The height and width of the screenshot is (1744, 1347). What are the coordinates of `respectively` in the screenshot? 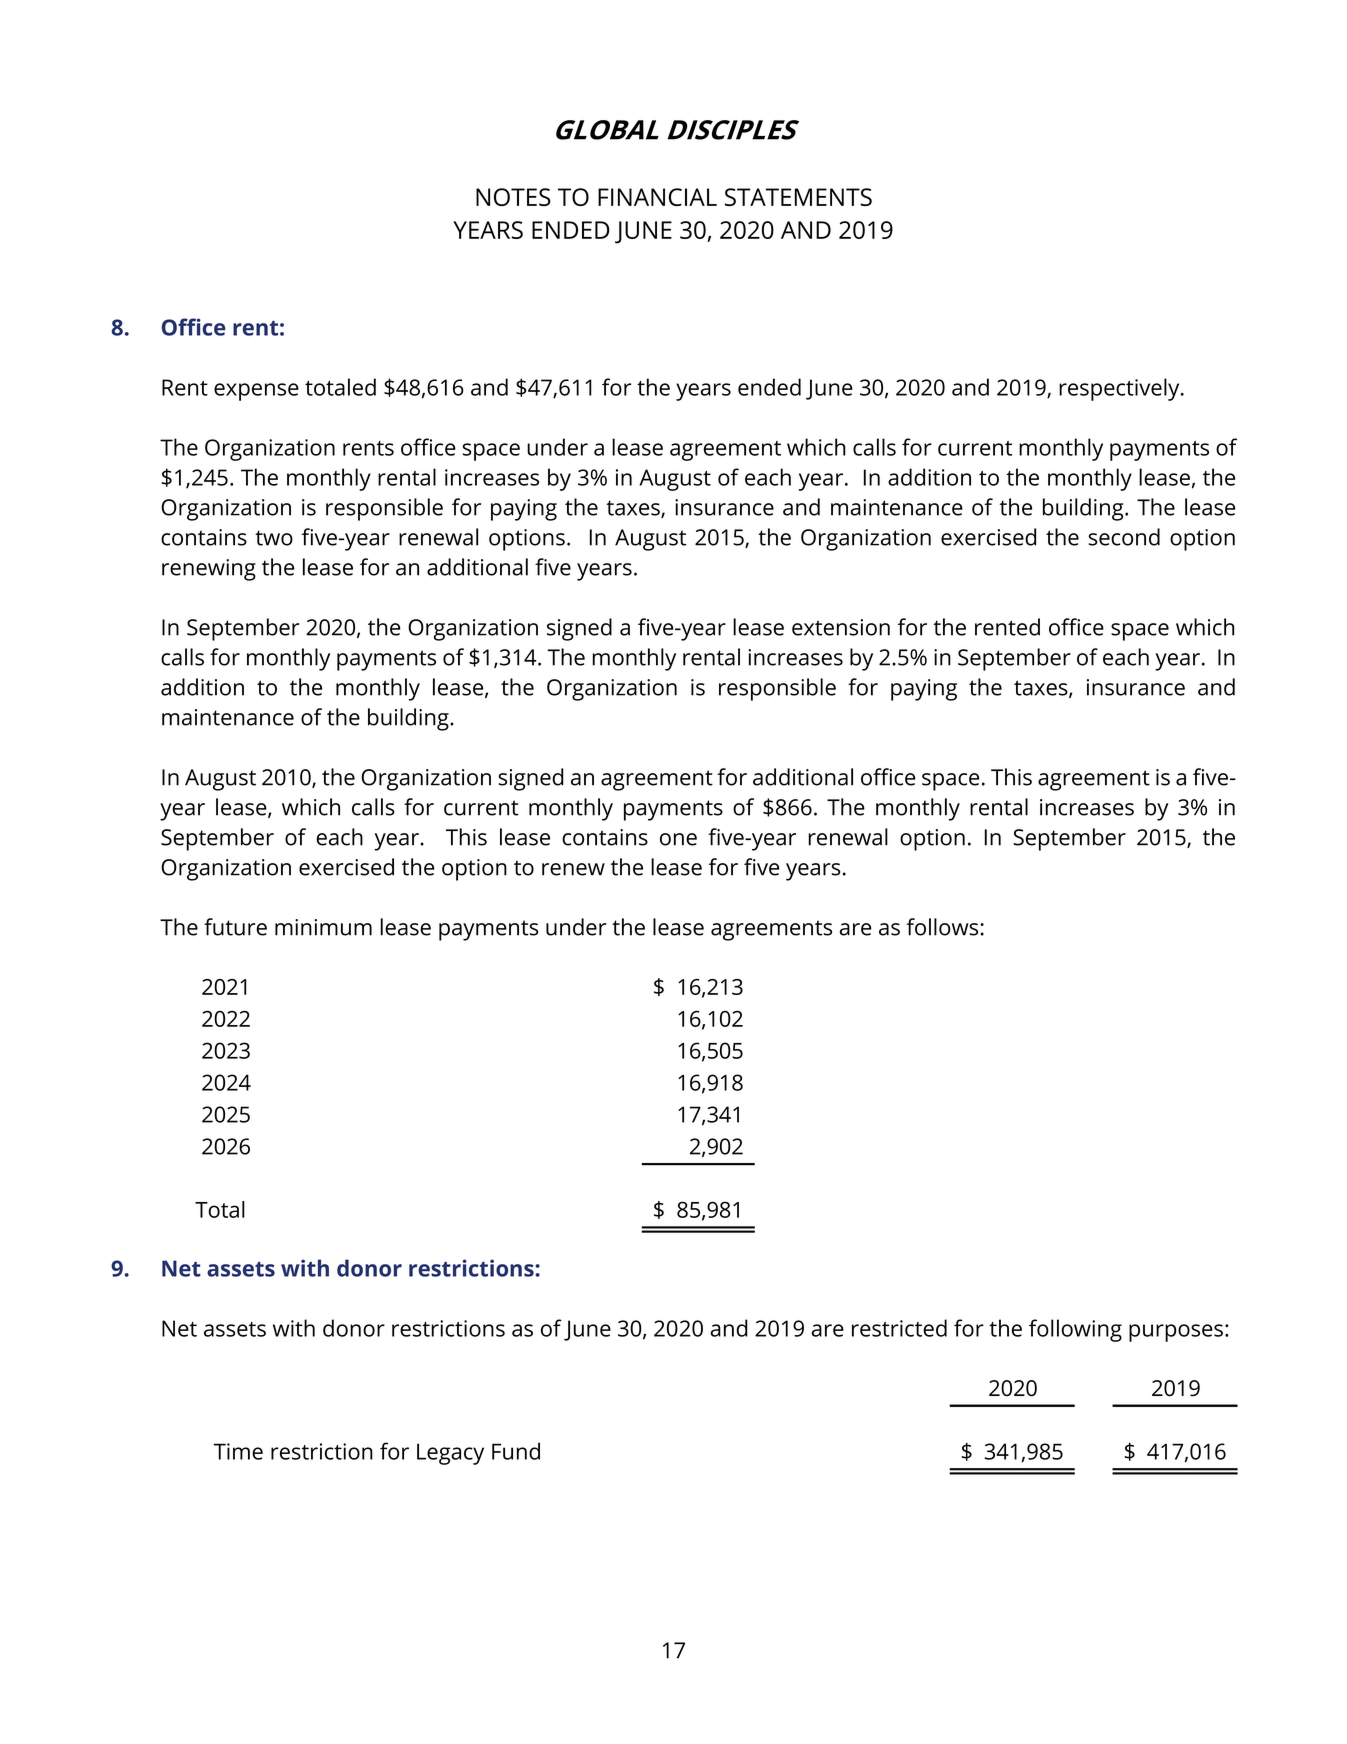 It's located at (1120, 389).
